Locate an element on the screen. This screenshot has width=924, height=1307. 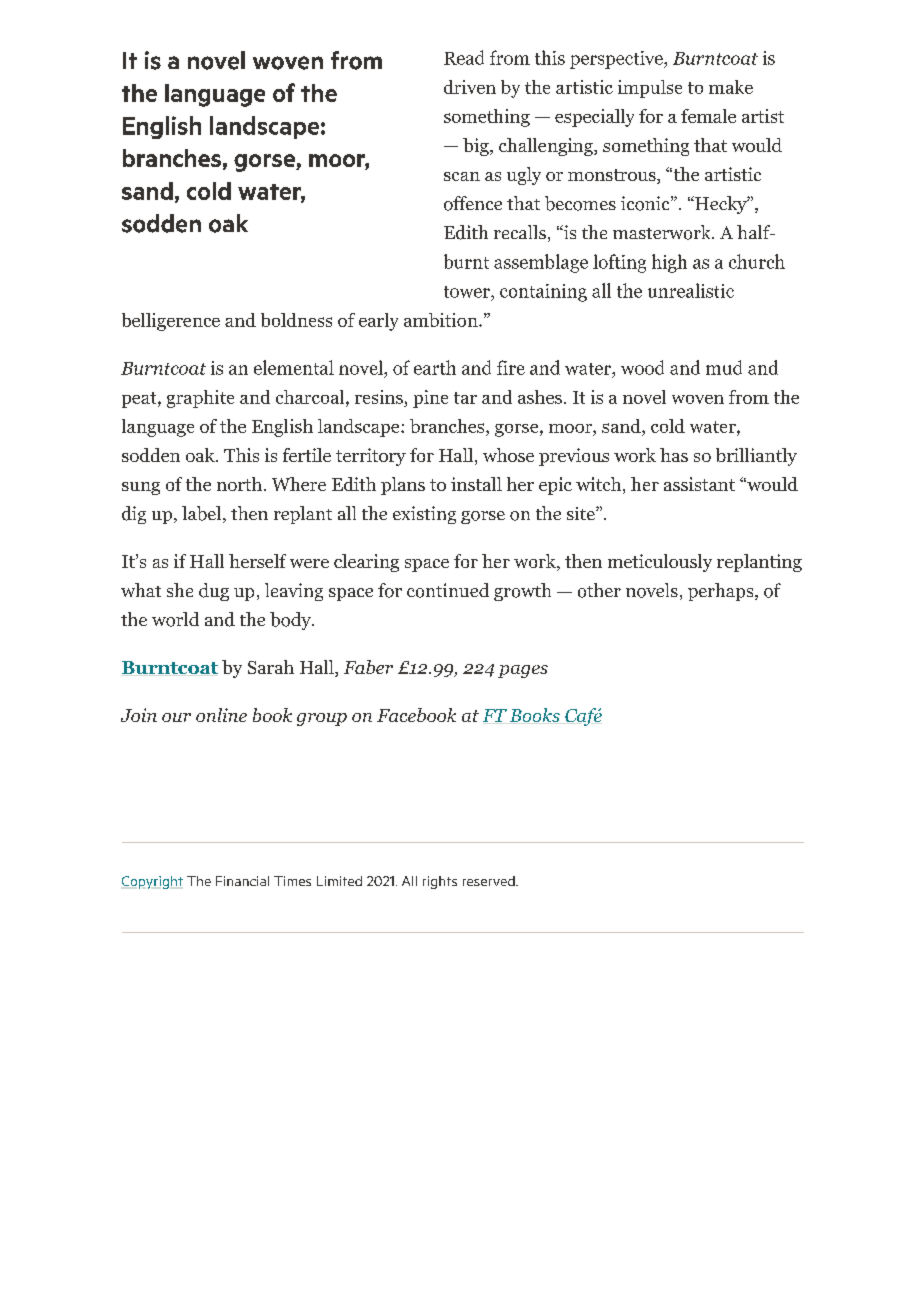
Financial is located at coordinates (242, 881).
